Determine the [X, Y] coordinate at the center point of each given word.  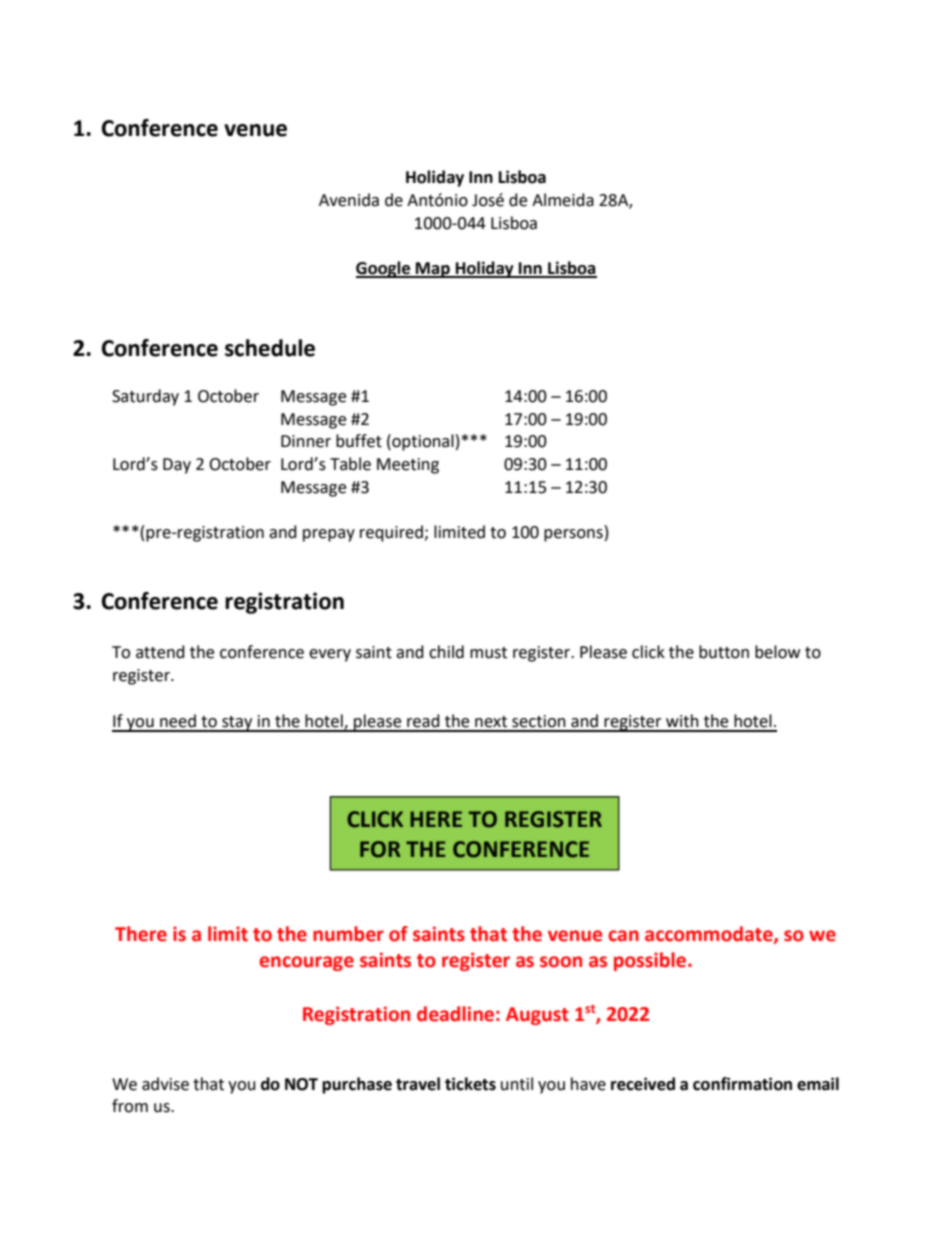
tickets [470, 1084]
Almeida [563, 200]
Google [384, 269]
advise [165, 1084]
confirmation [742, 1084]
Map [433, 270]
